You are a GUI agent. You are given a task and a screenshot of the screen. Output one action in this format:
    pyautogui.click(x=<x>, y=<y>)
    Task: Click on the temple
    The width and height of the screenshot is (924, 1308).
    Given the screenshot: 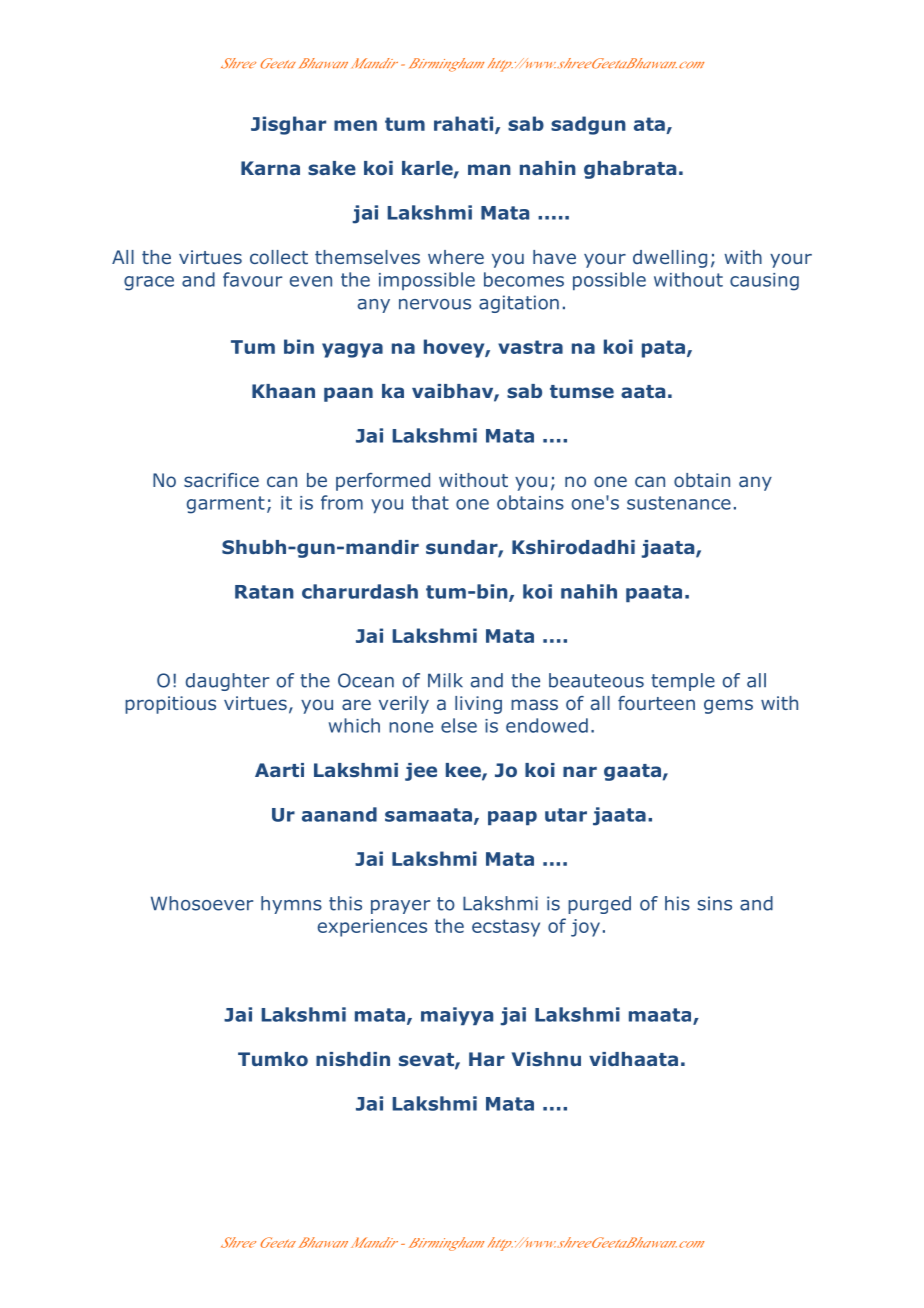 What is the action you would take?
    pyautogui.click(x=683, y=682)
